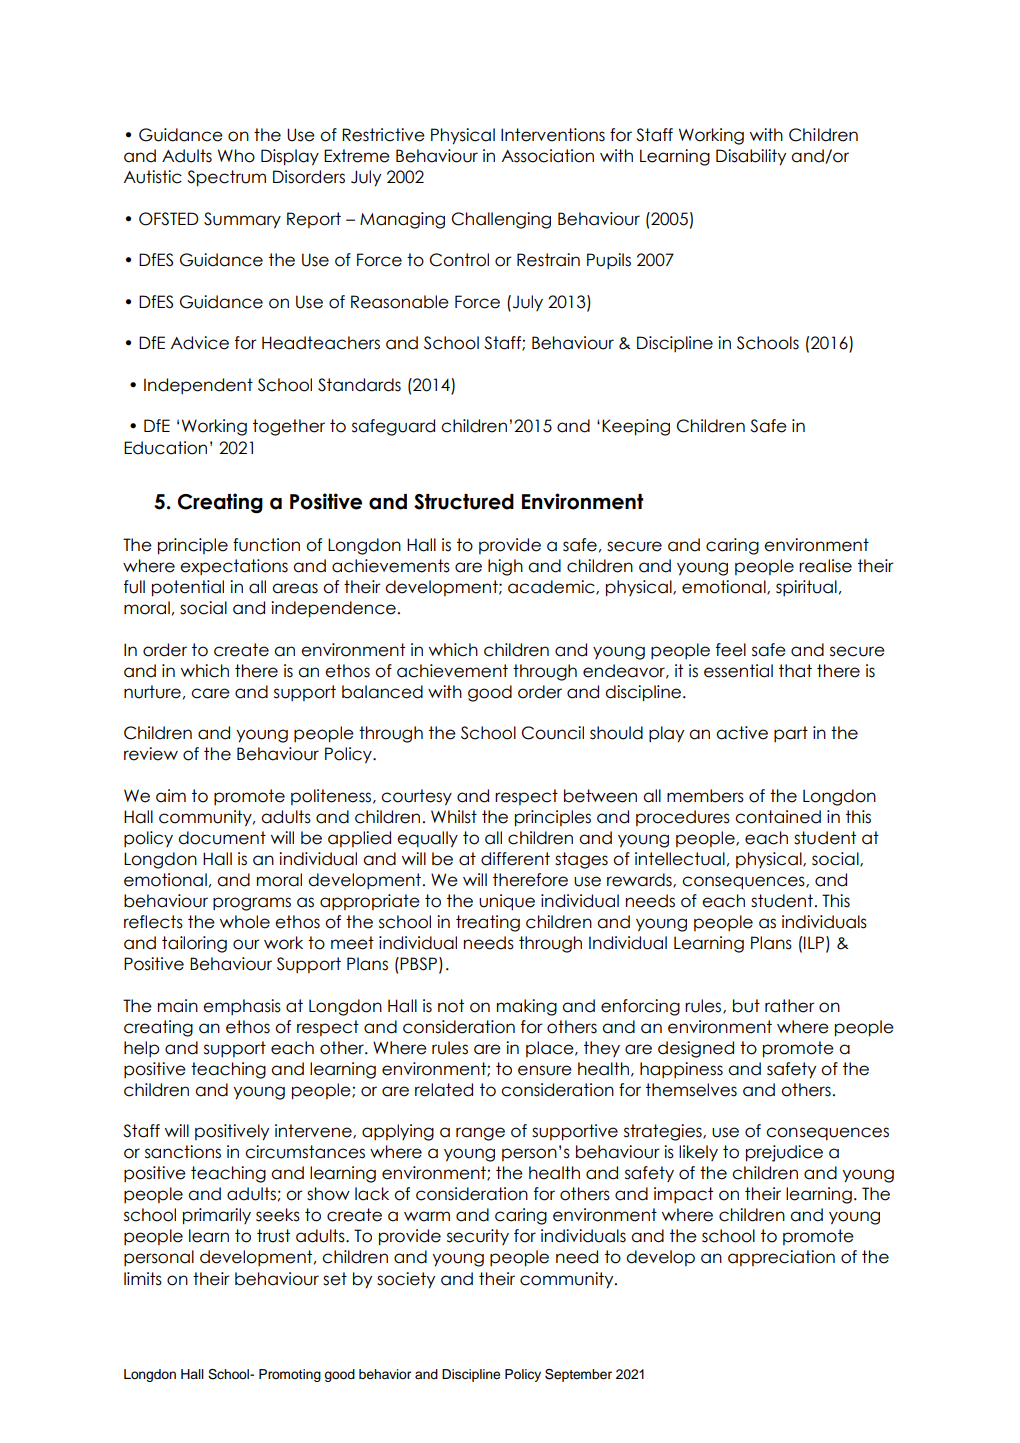 This screenshot has width=1020, height=1443. Describe the element at coordinates (751, 157) in the screenshot. I see `Disability` at that location.
